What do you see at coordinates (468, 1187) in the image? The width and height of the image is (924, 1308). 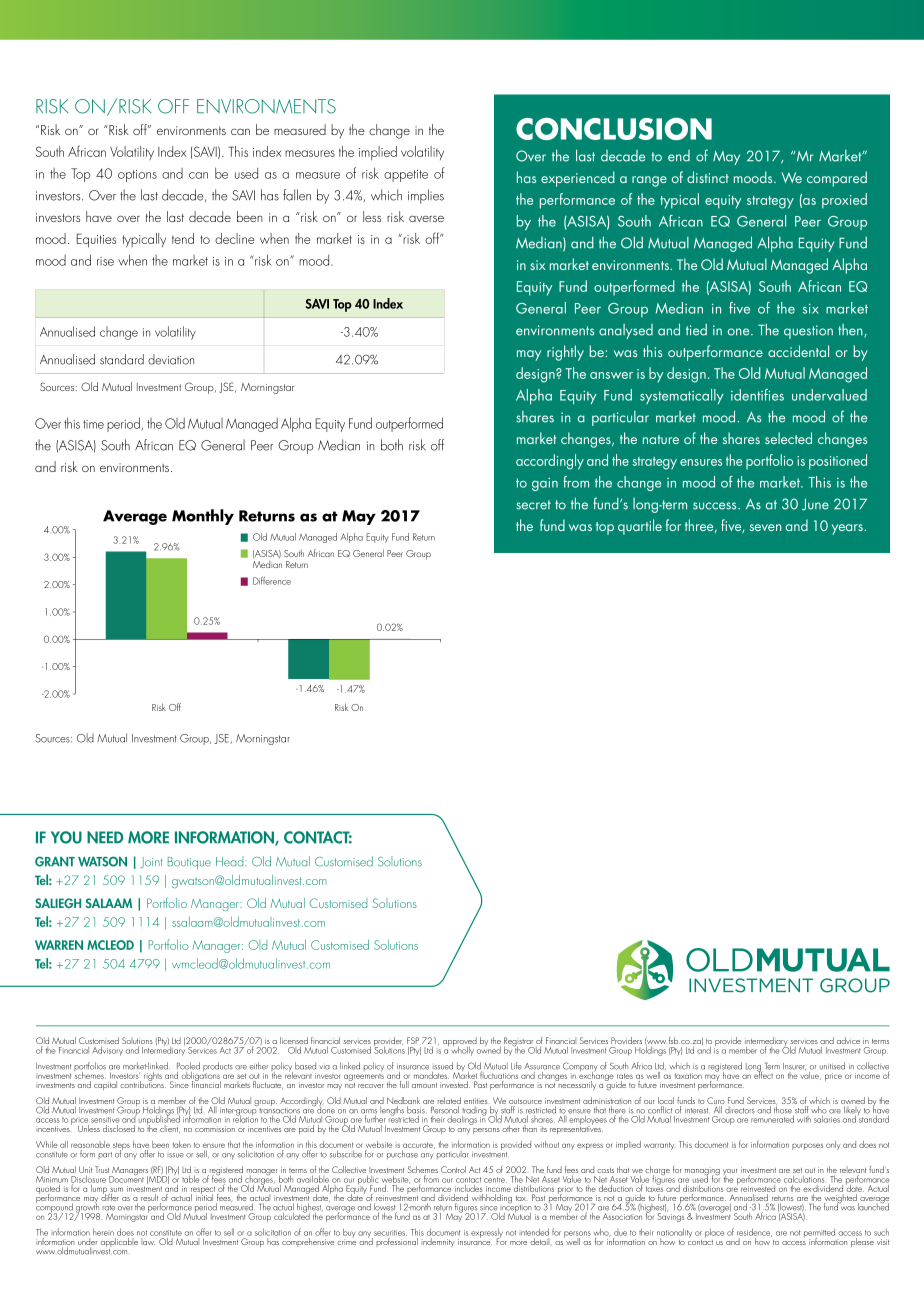 I see `includes` at bounding box center [468, 1187].
